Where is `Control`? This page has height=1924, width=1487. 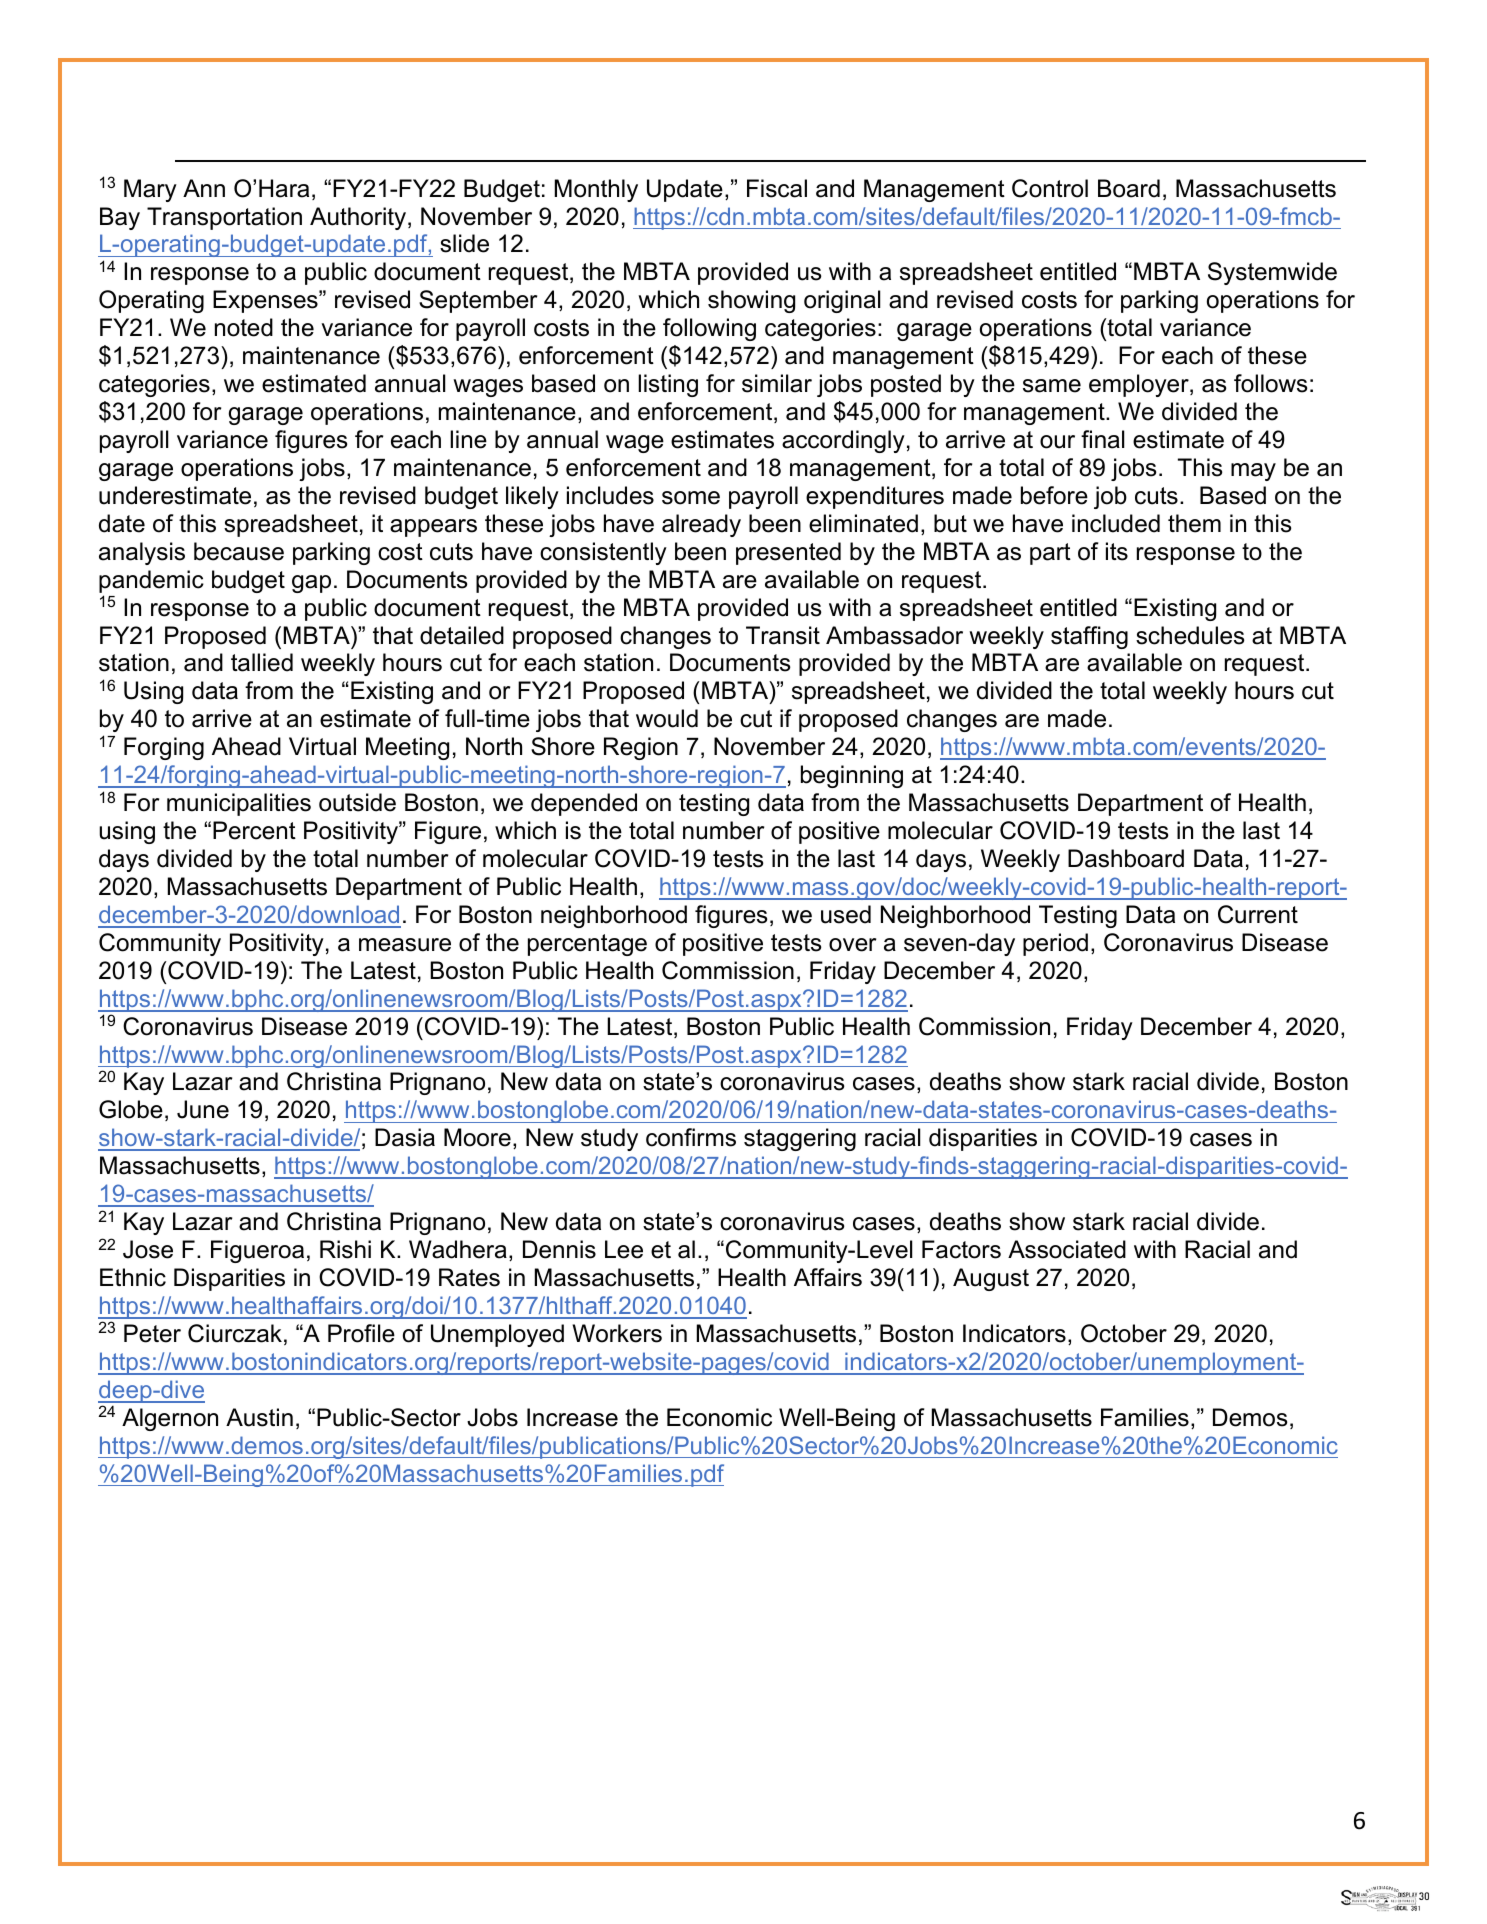
Control is located at coordinates (1050, 188).
